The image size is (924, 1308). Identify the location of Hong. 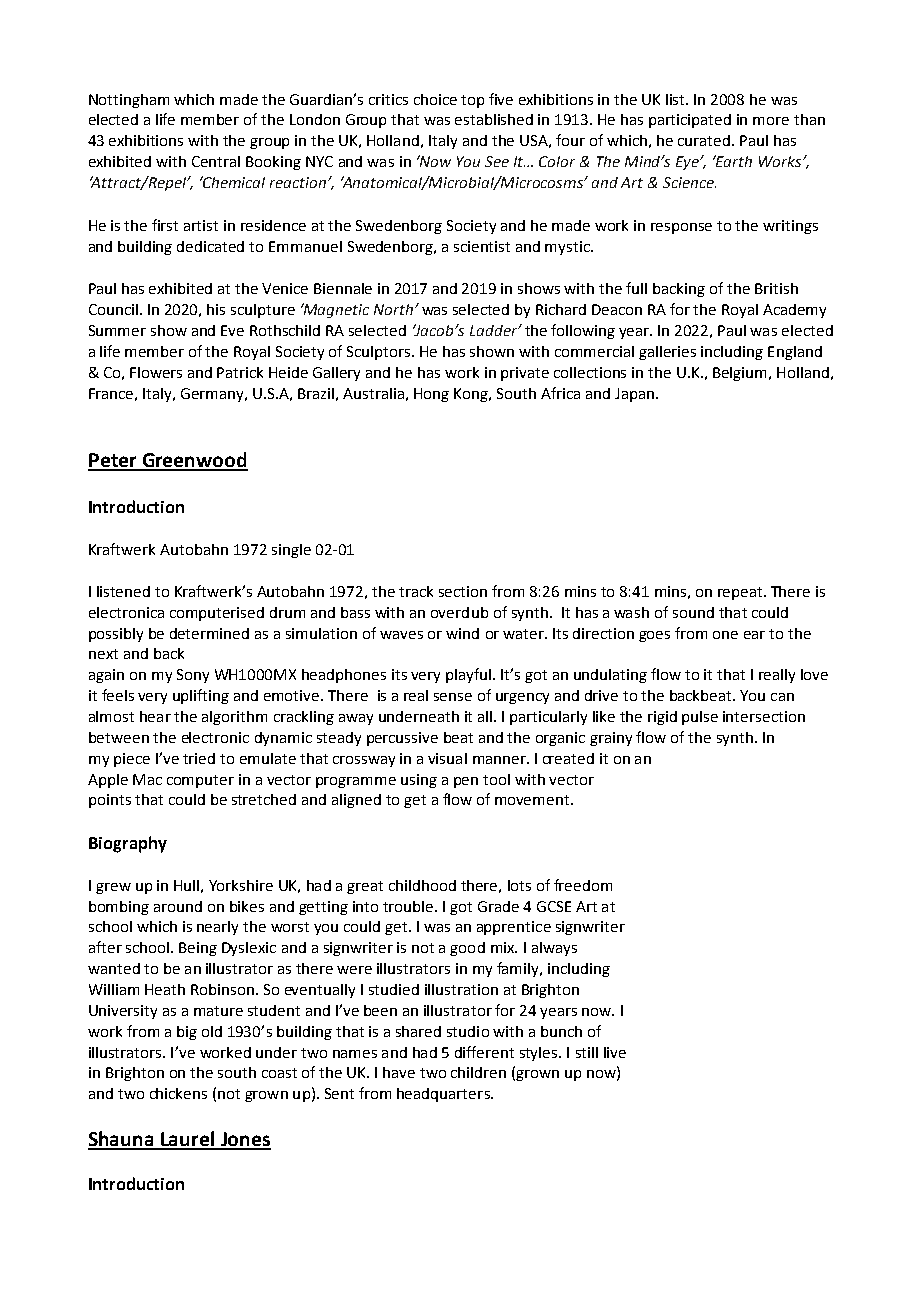
(431, 395).
